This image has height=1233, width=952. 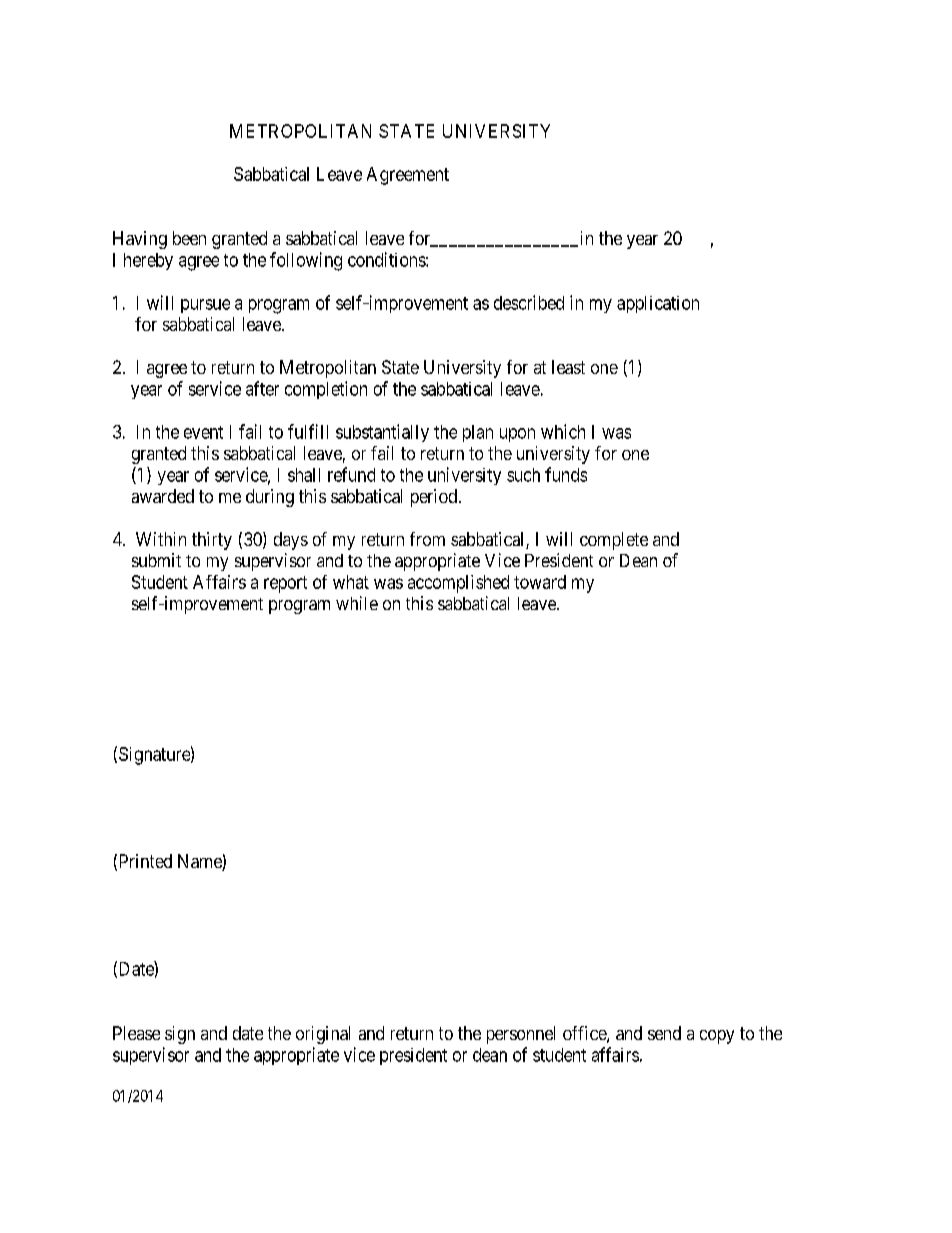 What do you see at coordinates (458, 584) in the image?
I see `accomplished` at bounding box center [458, 584].
